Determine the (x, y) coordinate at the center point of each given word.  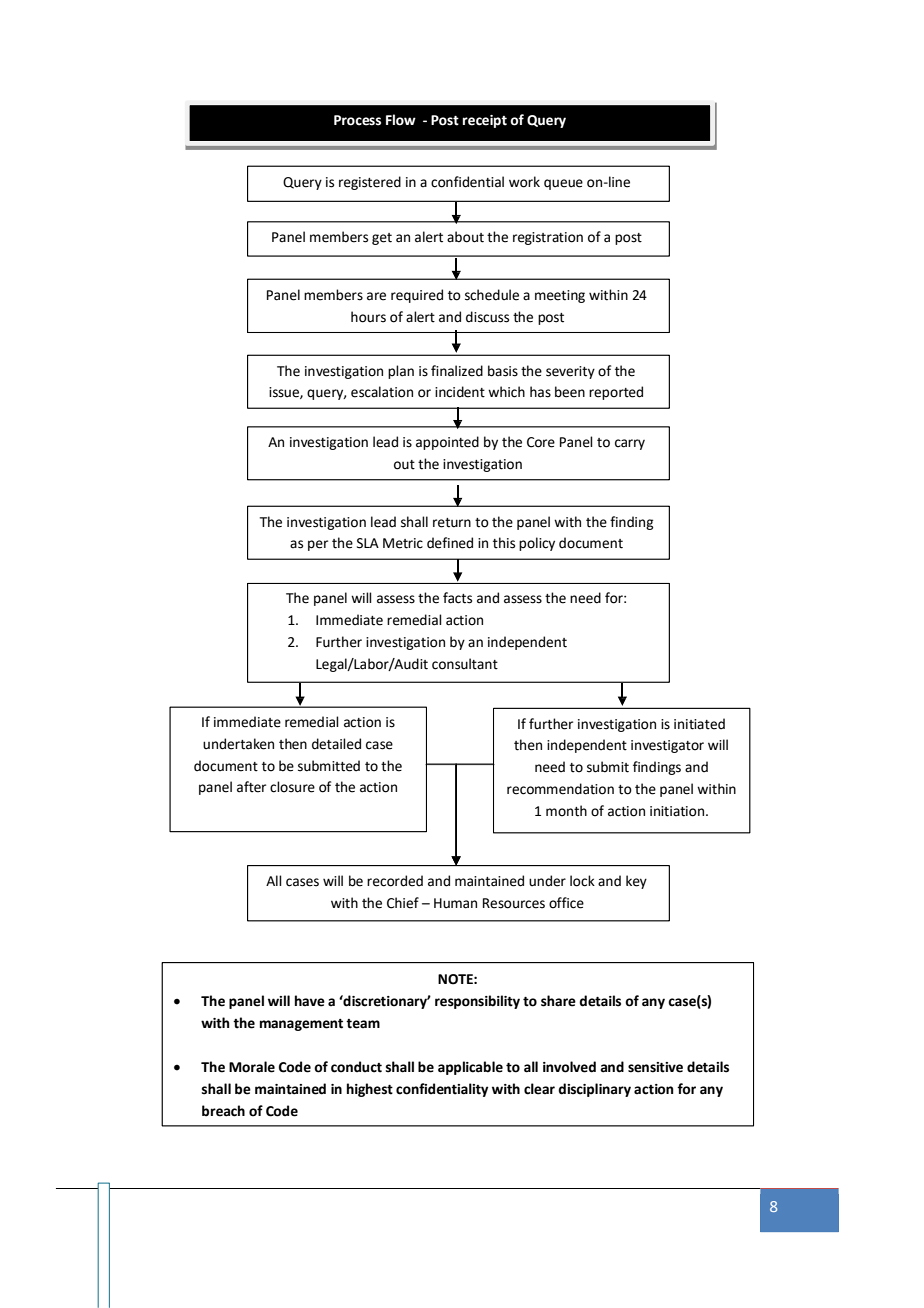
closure (292, 787)
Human (455, 903)
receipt (485, 121)
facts (457, 598)
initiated (699, 724)
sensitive (655, 1067)
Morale (252, 1067)
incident (460, 392)
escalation (382, 392)
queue (563, 184)
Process (357, 120)
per (318, 545)
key (636, 882)
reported (616, 393)
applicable (470, 1068)
